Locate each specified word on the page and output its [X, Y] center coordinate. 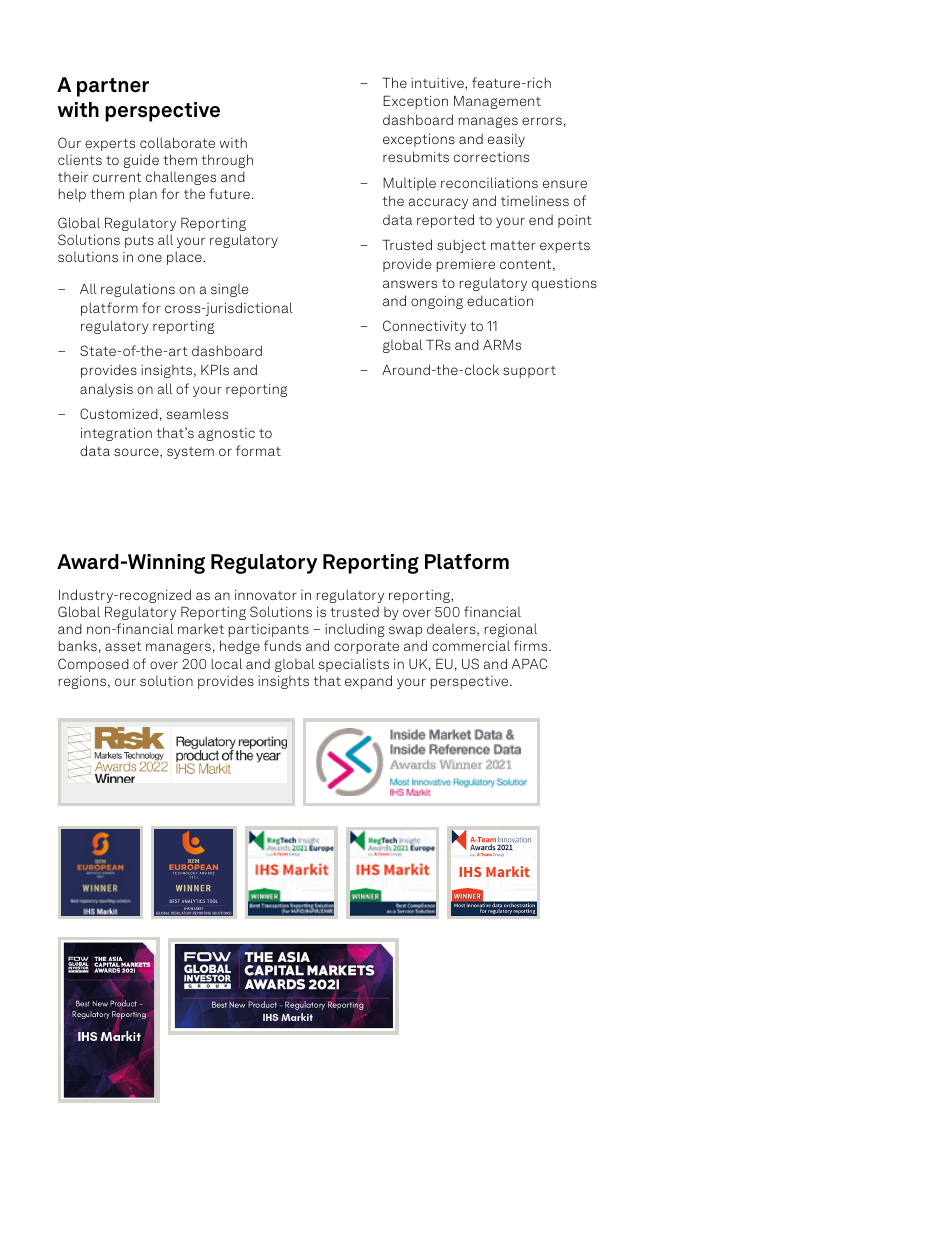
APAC [529, 663]
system [190, 453]
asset [123, 646]
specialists [354, 665]
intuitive [438, 83]
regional [511, 630]
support [529, 372]
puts [139, 241]
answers [410, 284]
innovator [266, 595]
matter [513, 245]
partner [113, 87]
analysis [106, 390]
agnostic [226, 434]
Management [497, 102]
